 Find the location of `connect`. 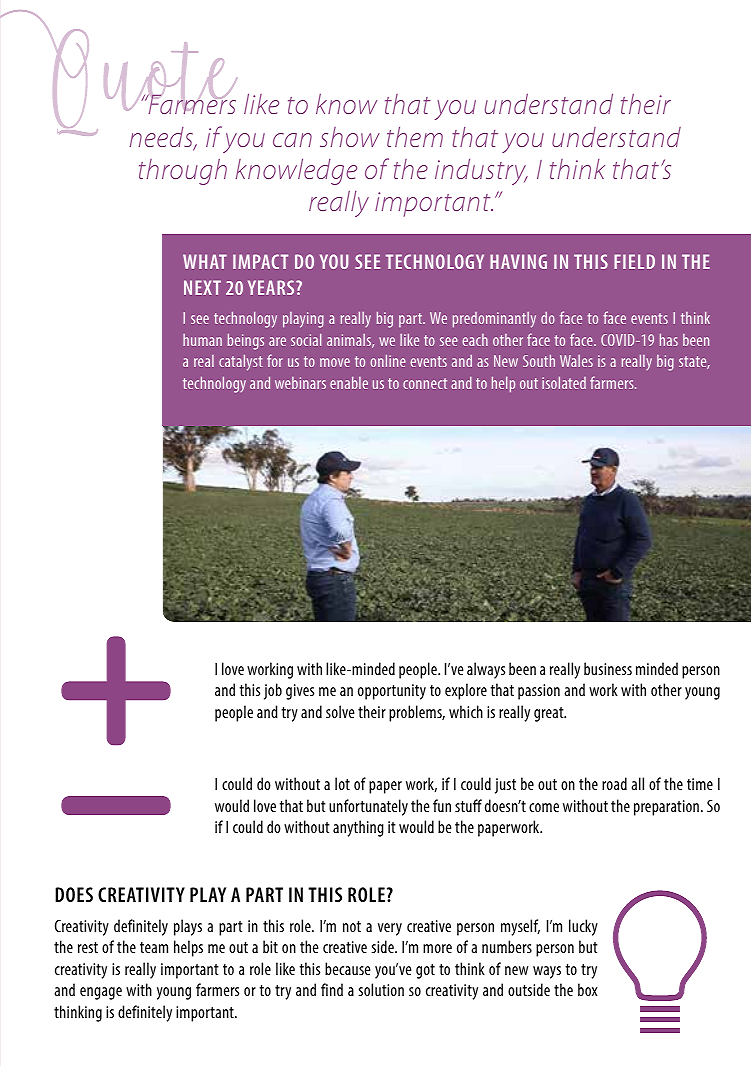

connect is located at coordinates (425, 383).
